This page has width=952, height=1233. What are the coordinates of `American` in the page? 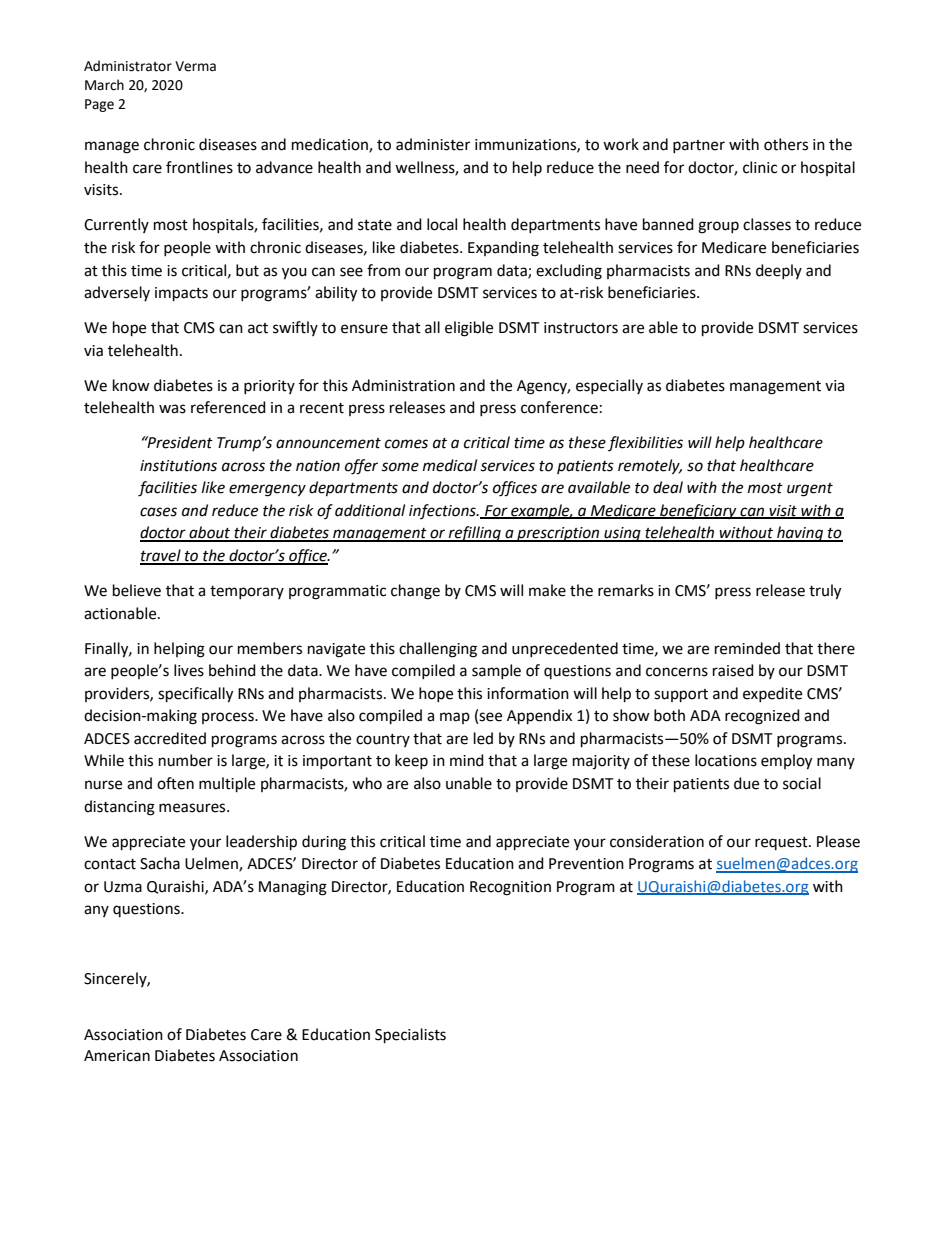 It's located at (117, 1056).
